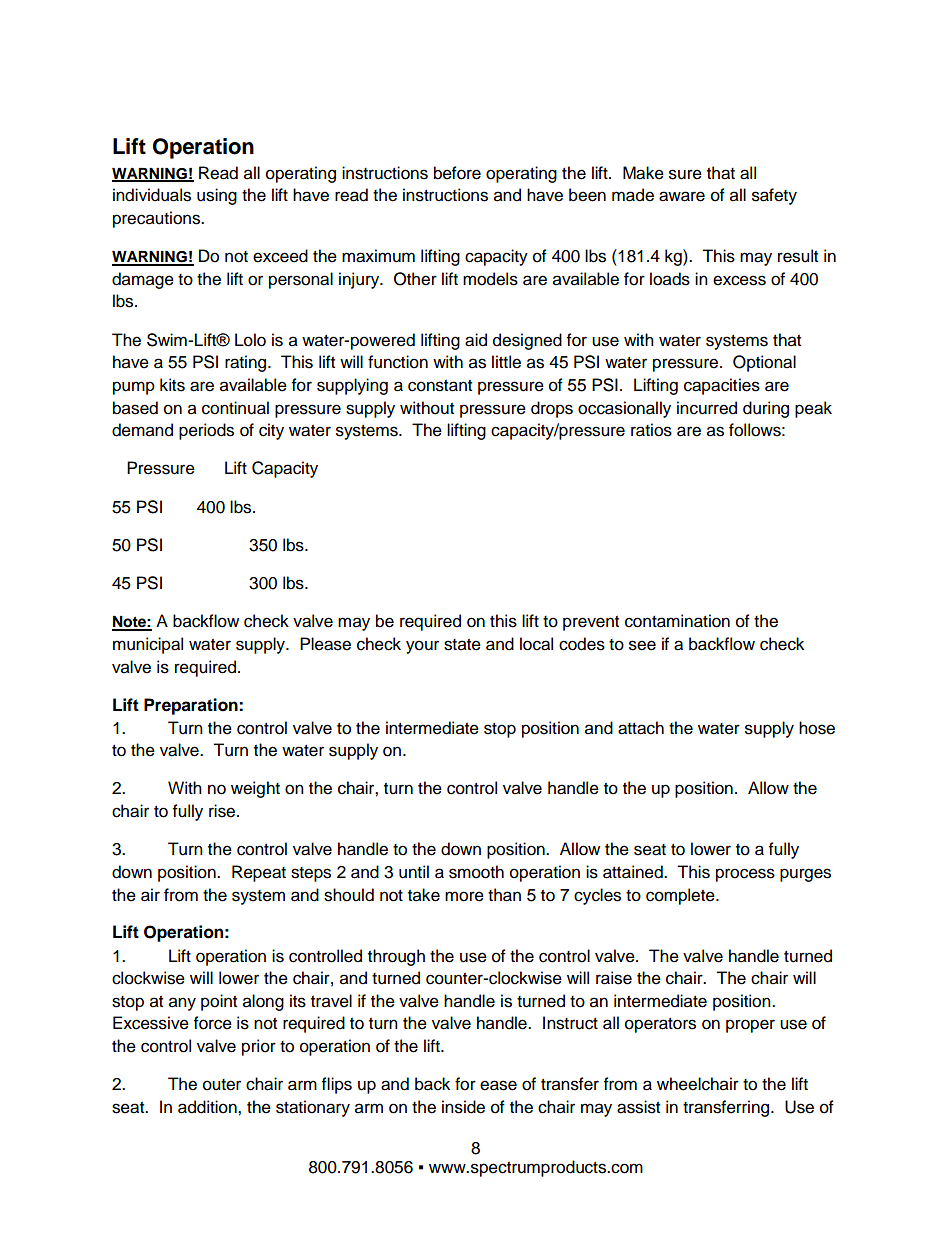  What do you see at coordinates (463, 1107) in the image?
I see `inside` at bounding box center [463, 1107].
